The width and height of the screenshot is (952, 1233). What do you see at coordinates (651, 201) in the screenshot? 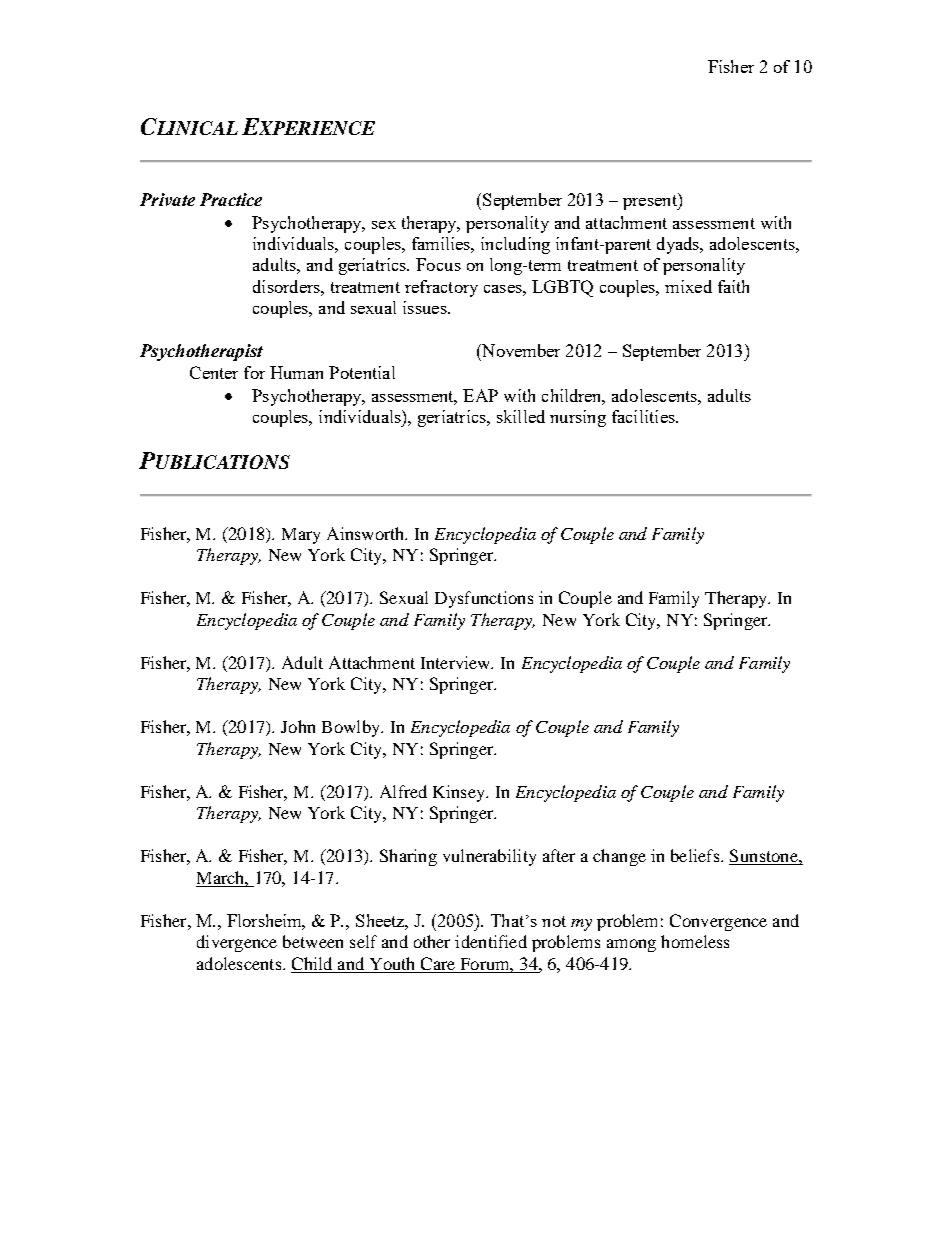
I see `present` at bounding box center [651, 201].
